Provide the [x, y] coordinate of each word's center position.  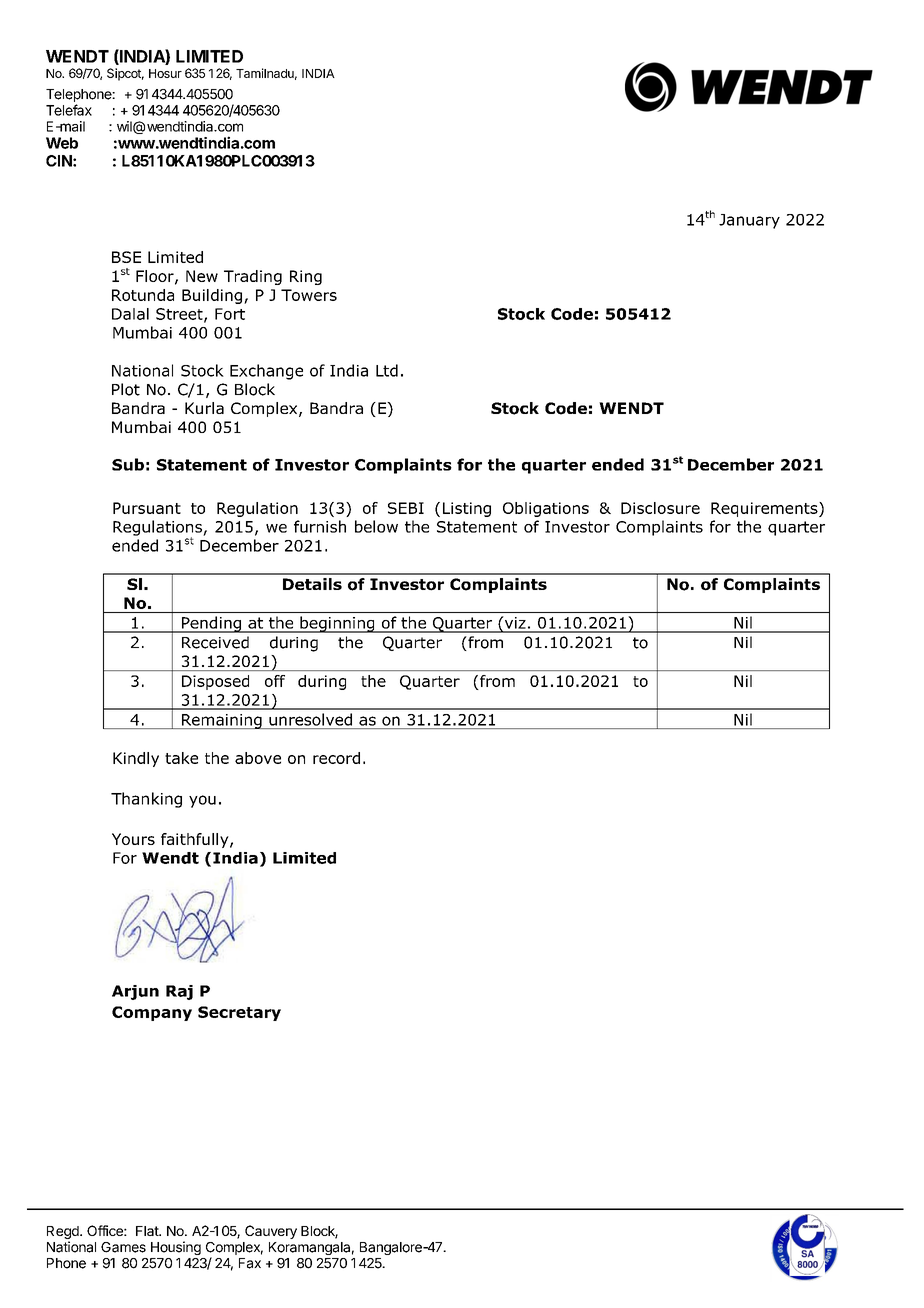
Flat [148, 1231]
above [258, 758]
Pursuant [147, 508]
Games [123, 1247]
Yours [133, 839]
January [749, 221]
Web [62, 143]
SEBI [406, 508]
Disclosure [660, 508]
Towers [309, 295]
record [336, 758]
